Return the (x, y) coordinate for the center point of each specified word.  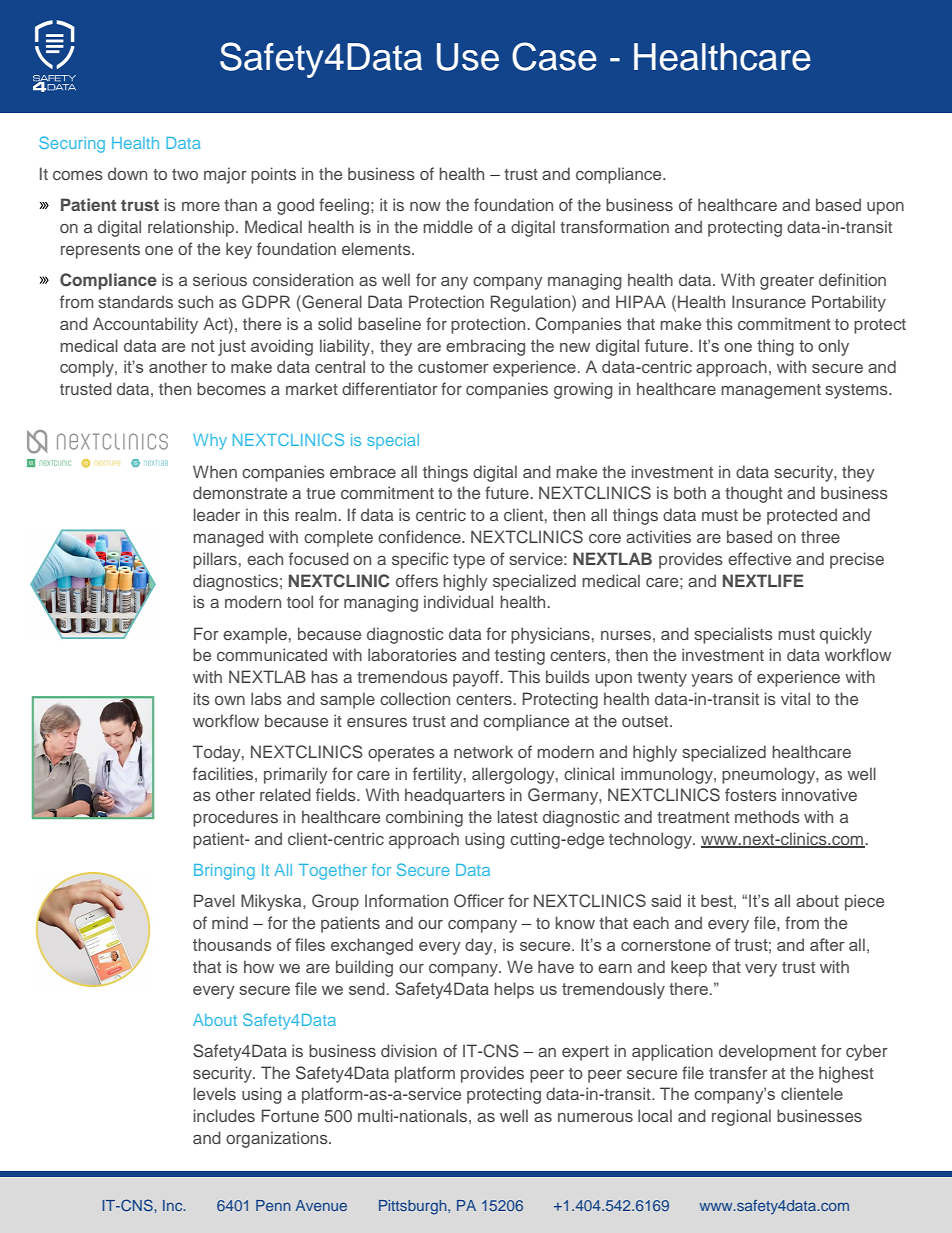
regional (741, 1117)
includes (224, 1115)
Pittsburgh (414, 1207)
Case (554, 56)
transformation (614, 226)
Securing (72, 144)
